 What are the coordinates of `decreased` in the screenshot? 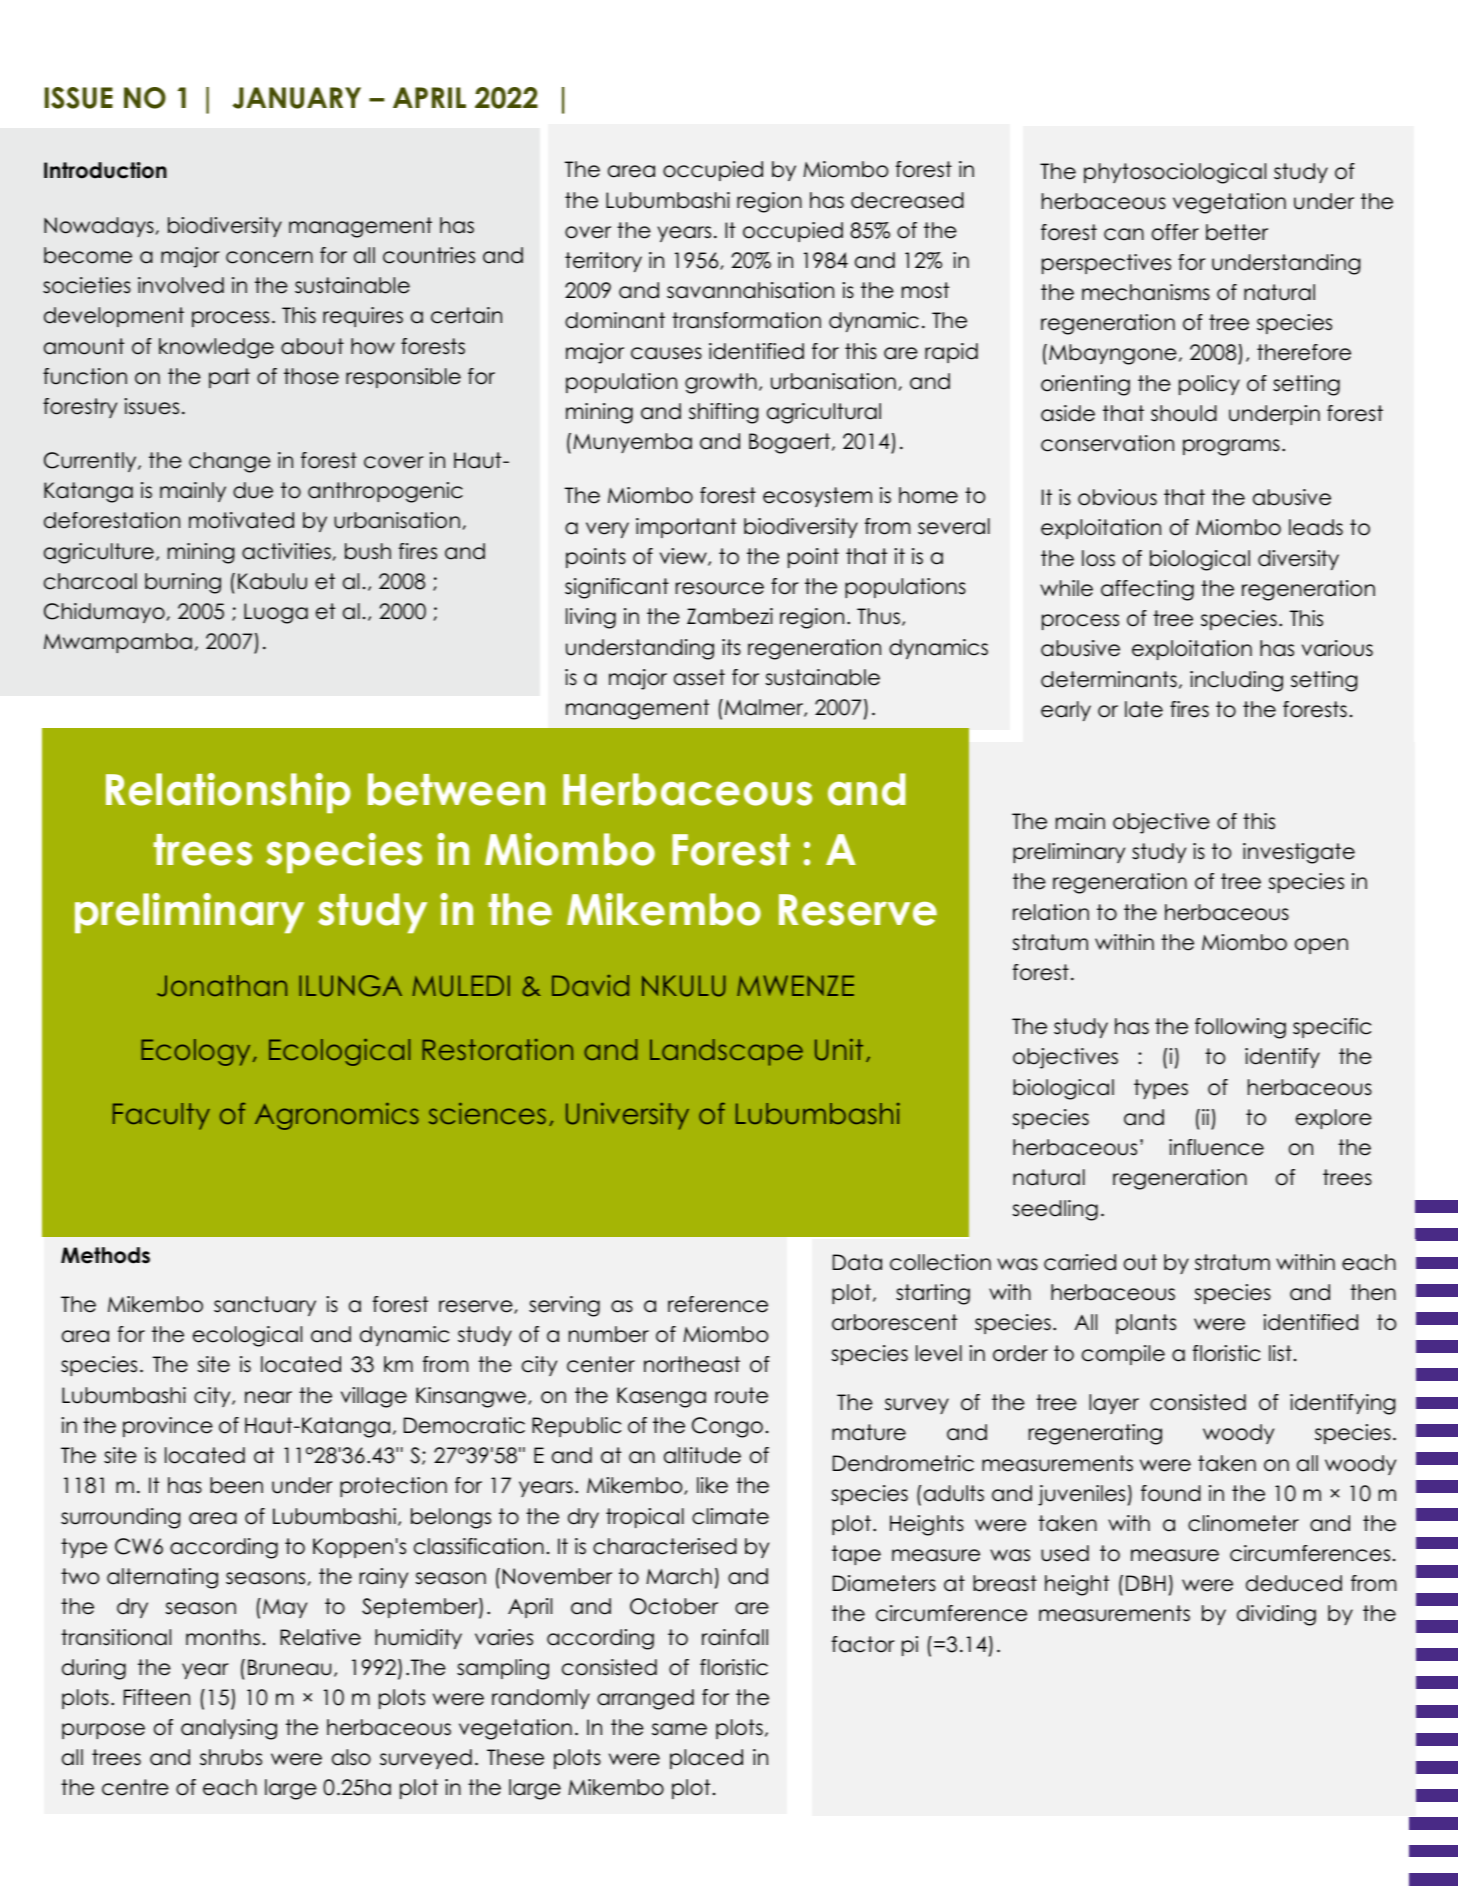 It's located at (907, 200).
